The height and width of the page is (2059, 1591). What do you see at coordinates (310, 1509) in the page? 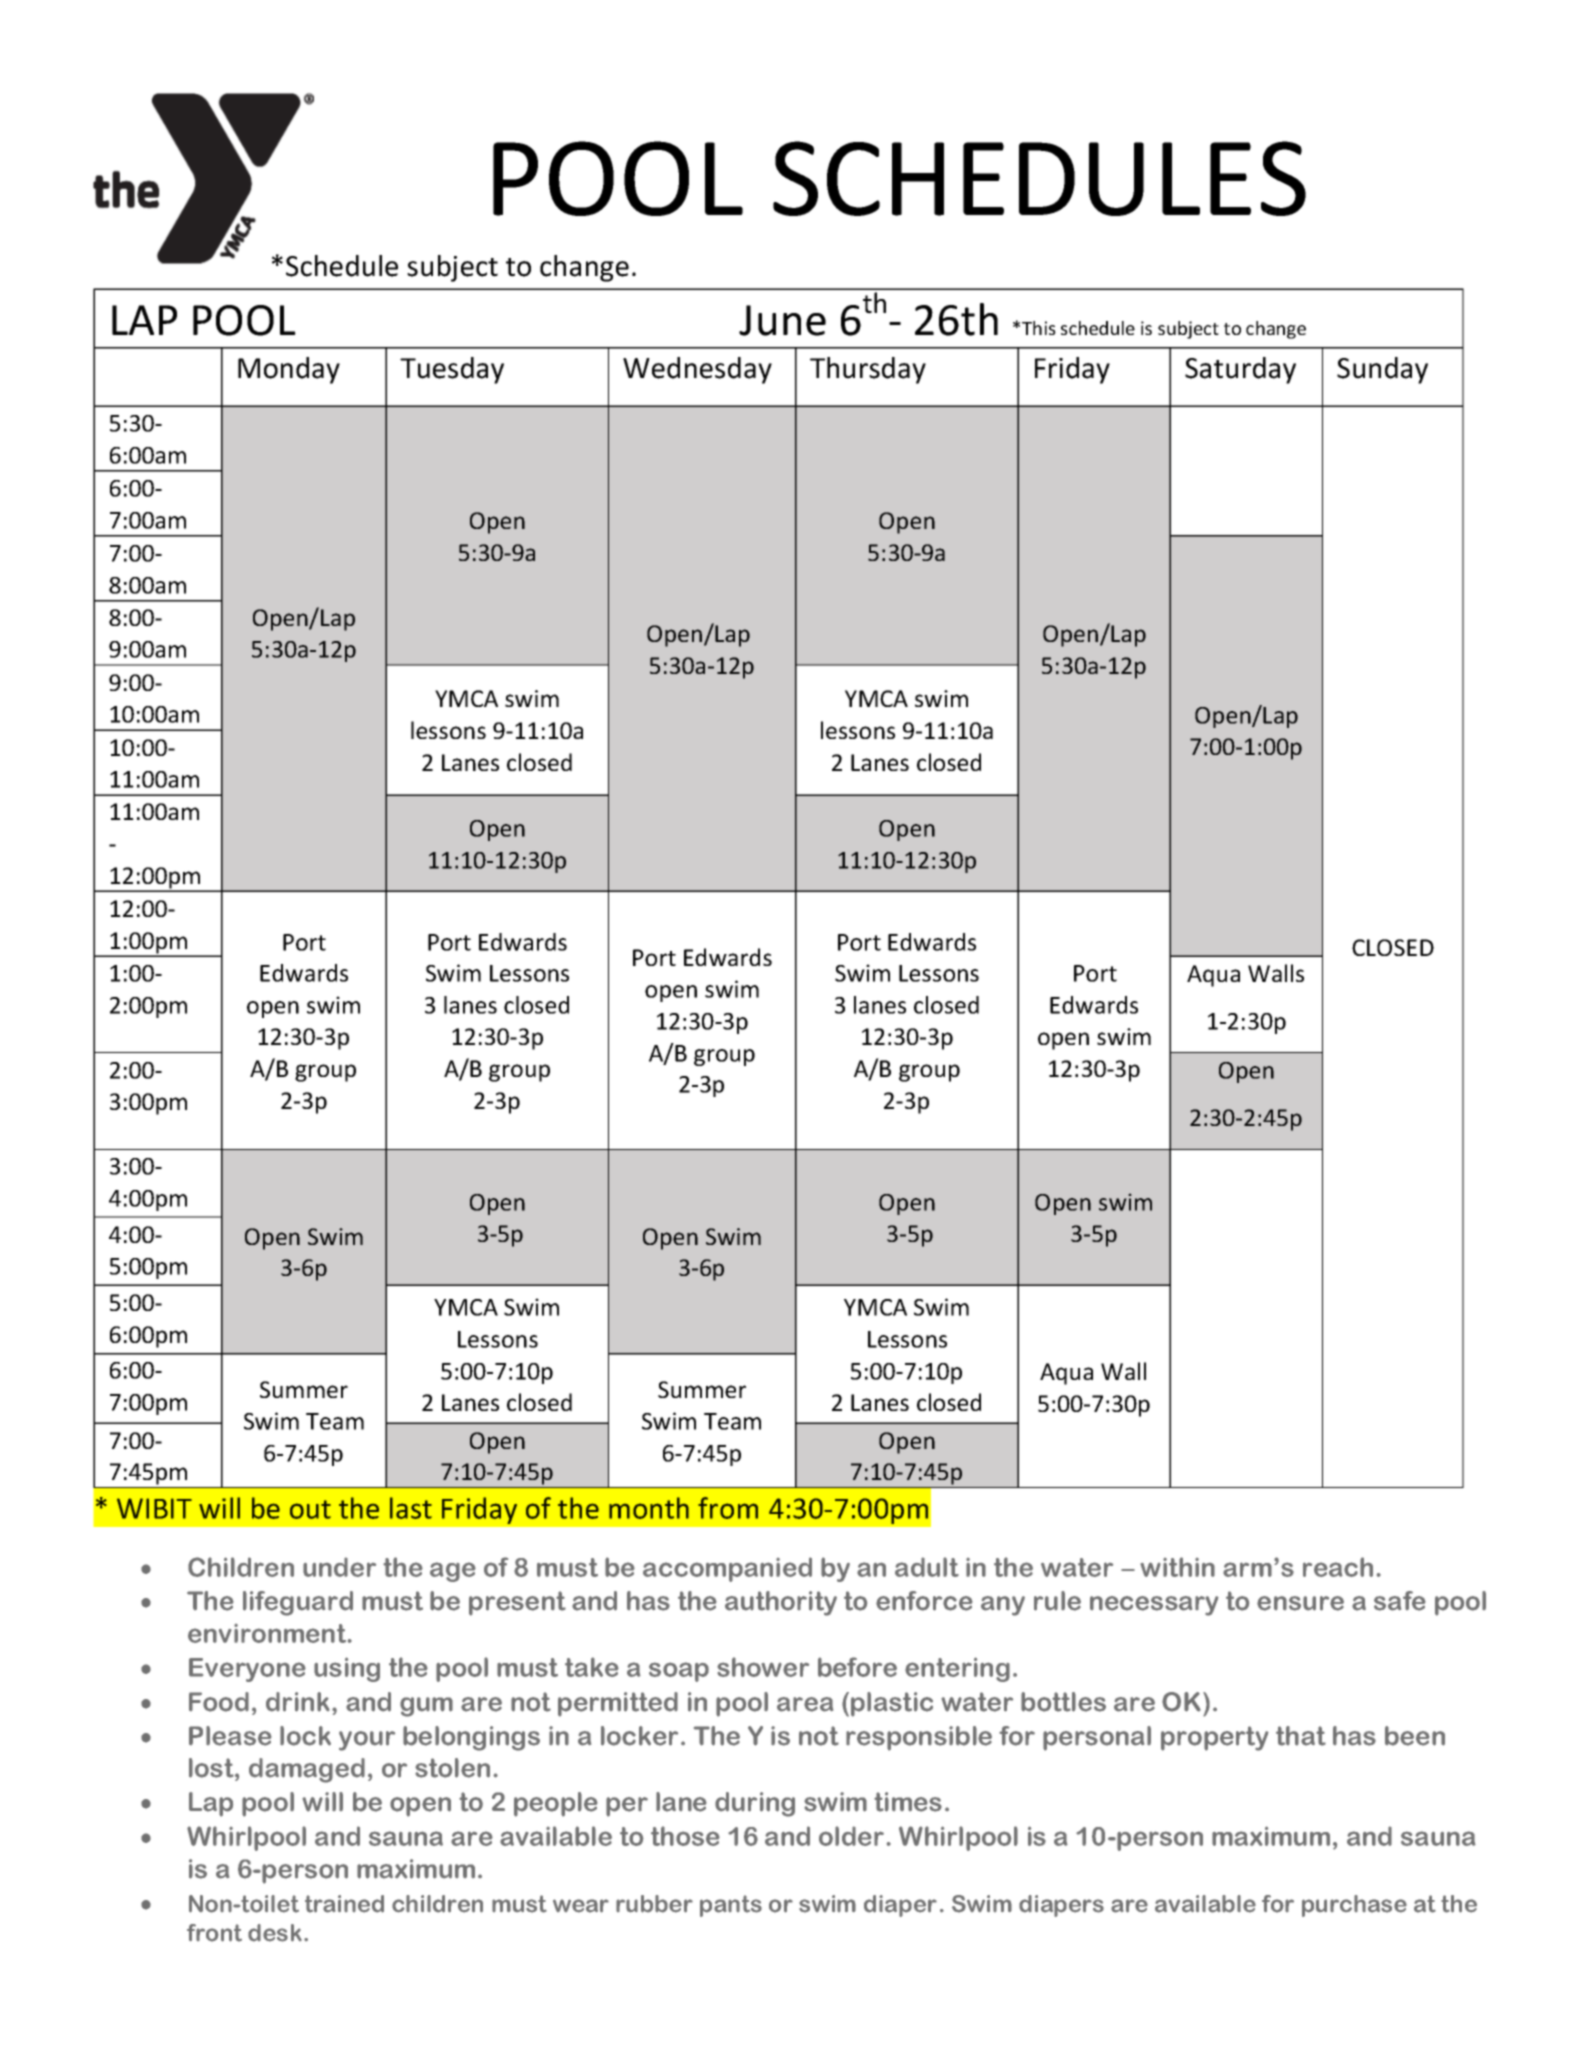
I see `out` at bounding box center [310, 1509].
